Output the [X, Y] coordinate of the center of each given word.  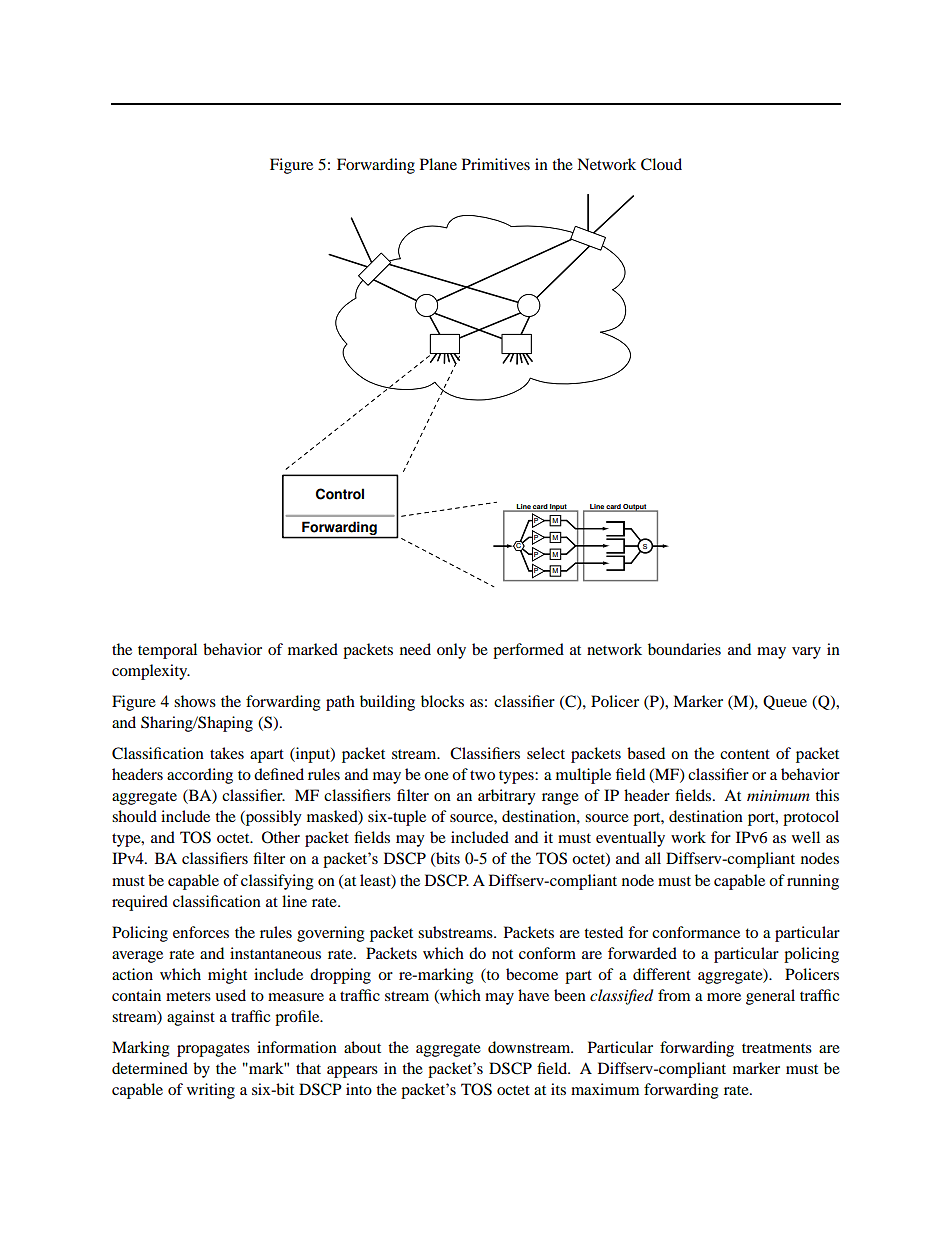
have [533, 995]
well [806, 837]
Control [340, 494]
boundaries [684, 649]
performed [528, 651]
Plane [438, 164]
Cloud [661, 164]
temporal [167, 651]
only [451, 651]
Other [281, 837]
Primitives [496, 164]
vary [806, 653]
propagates [213, 1050]
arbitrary [507, 797]
